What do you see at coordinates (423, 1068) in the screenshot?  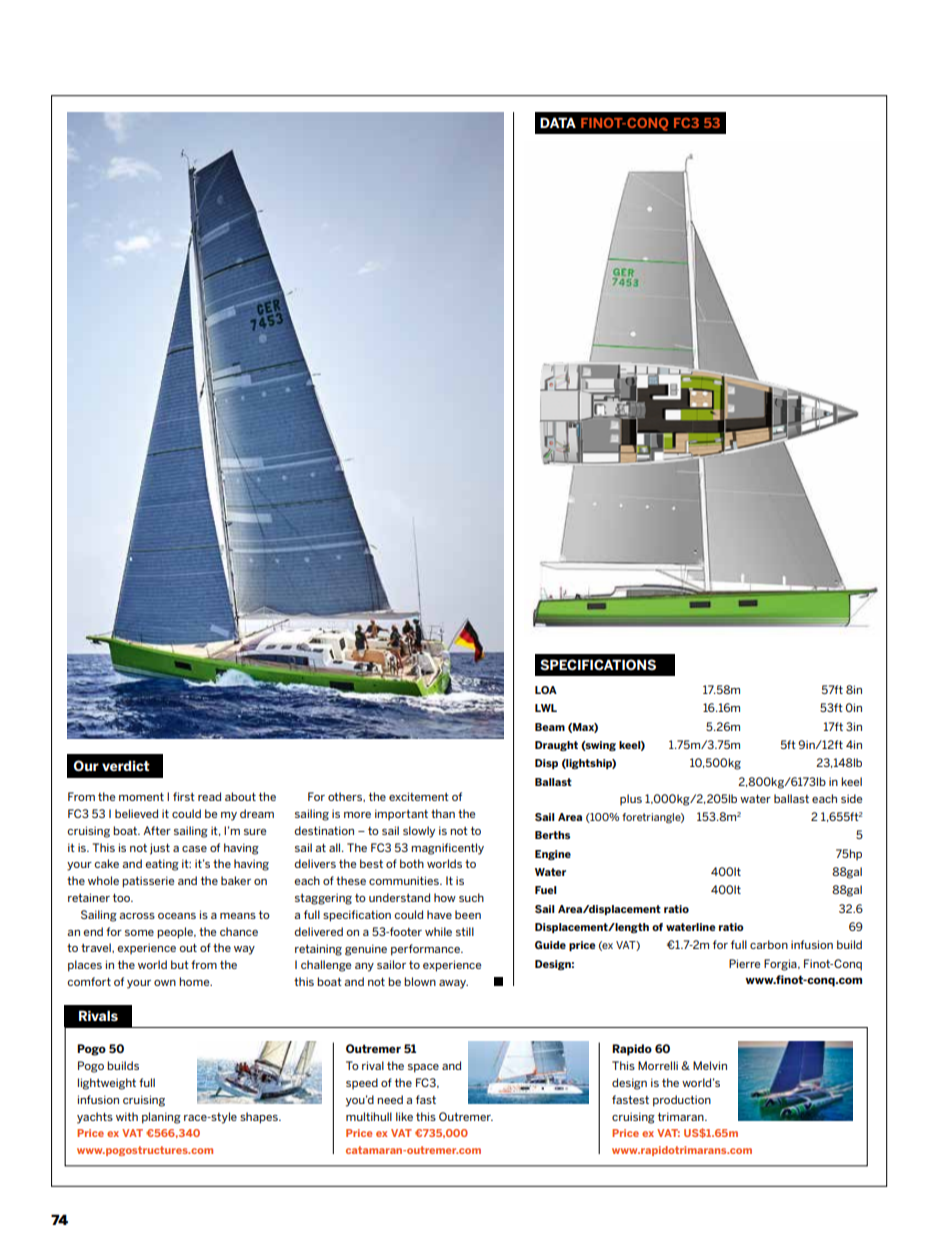 I see `space` at bounding box center [423, 1068].
